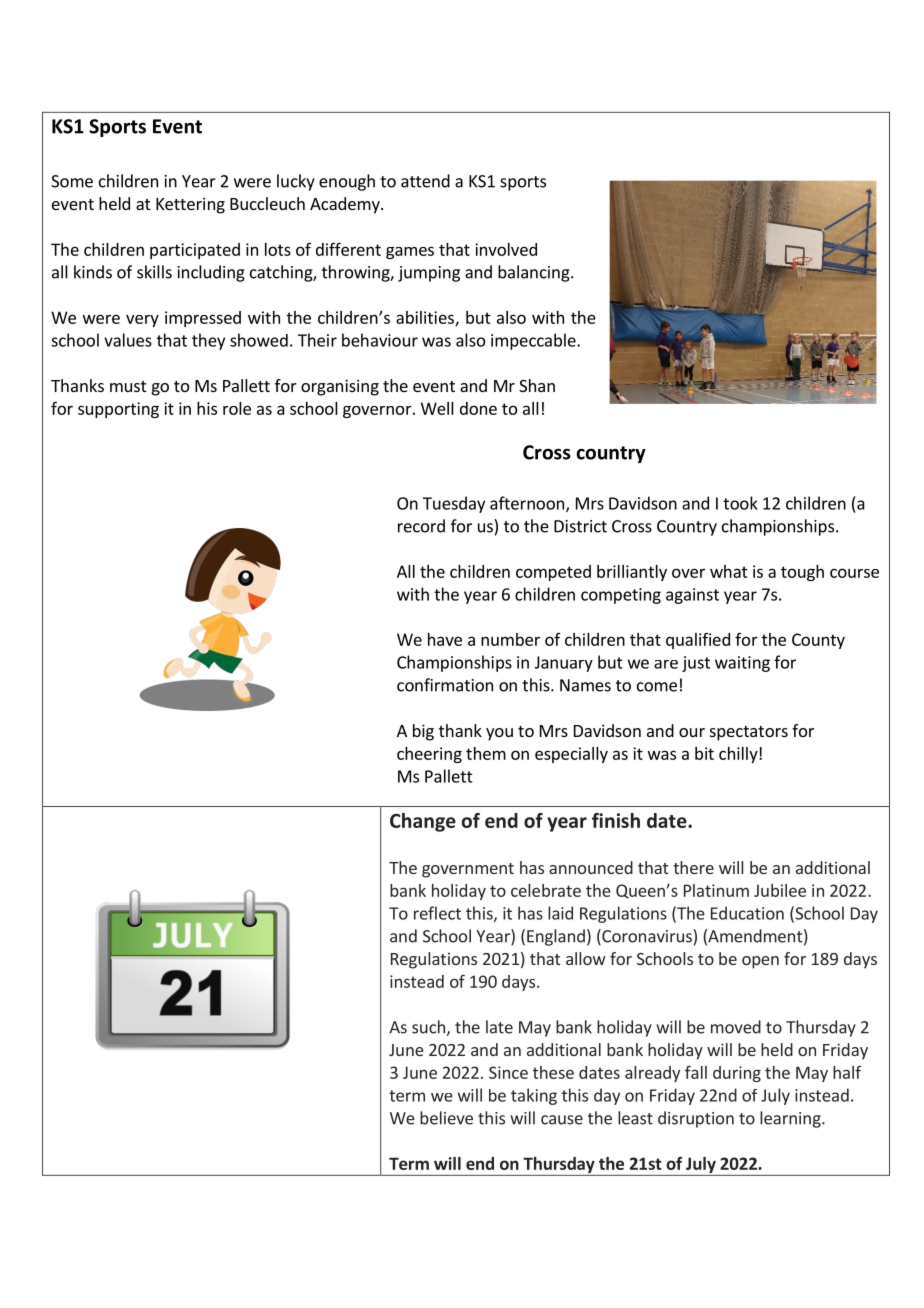 This screenshot has height=1308, width=924. Describe the element at coordinates (190, 205) in the screenshot. I see `Kettering` at that location.
